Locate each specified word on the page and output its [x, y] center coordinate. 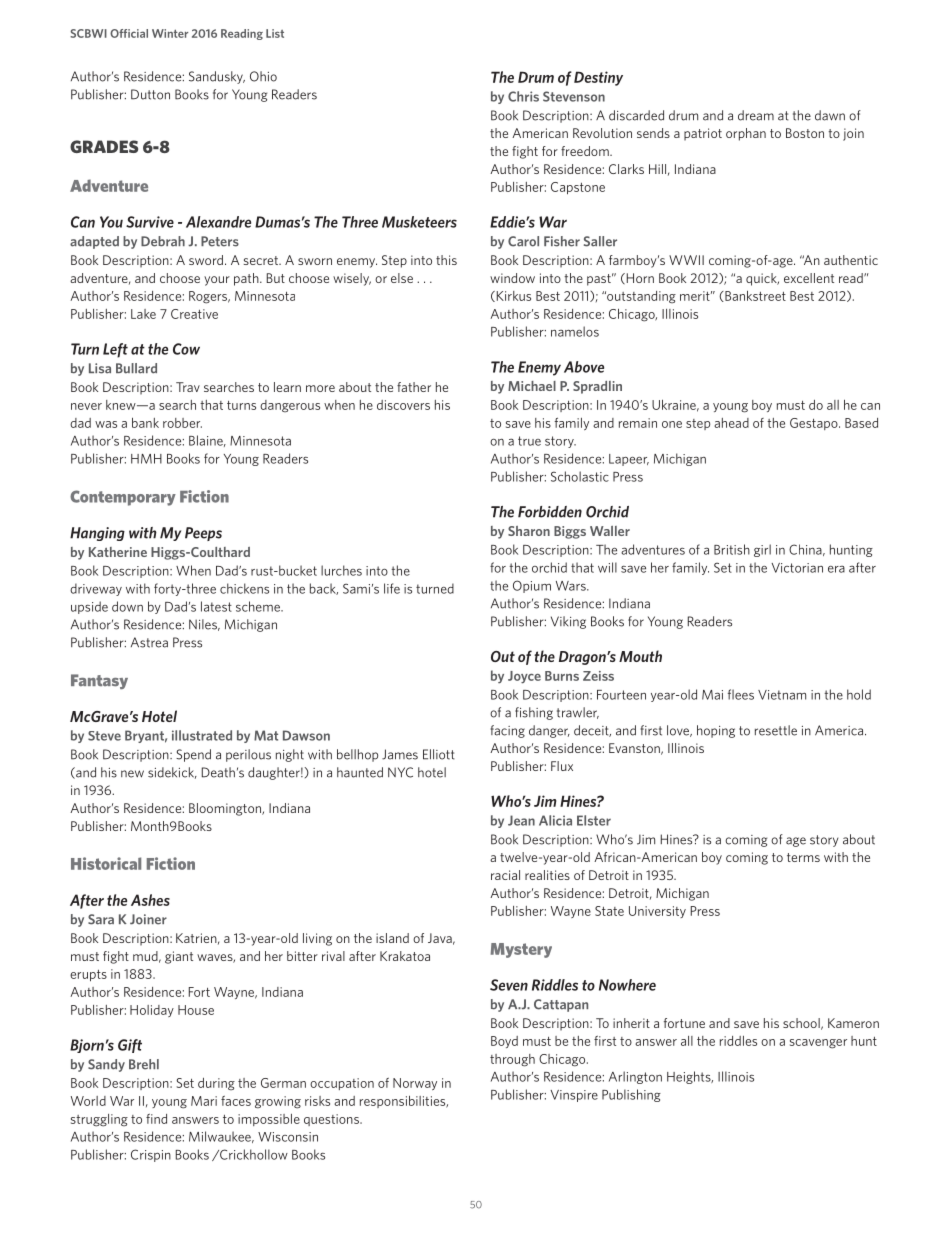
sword [206, 260]
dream [756, 115]
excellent [809, 278]
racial [505, 875]
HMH [146, 459]
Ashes [150, 900]
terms [803, 857]
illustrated [202, 735]
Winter [170, 33]
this [446, 260]
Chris [523, 96]
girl [762, 550]
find [156, 1119]
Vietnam [782, 695]
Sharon [529, 531]
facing [507, 731]
